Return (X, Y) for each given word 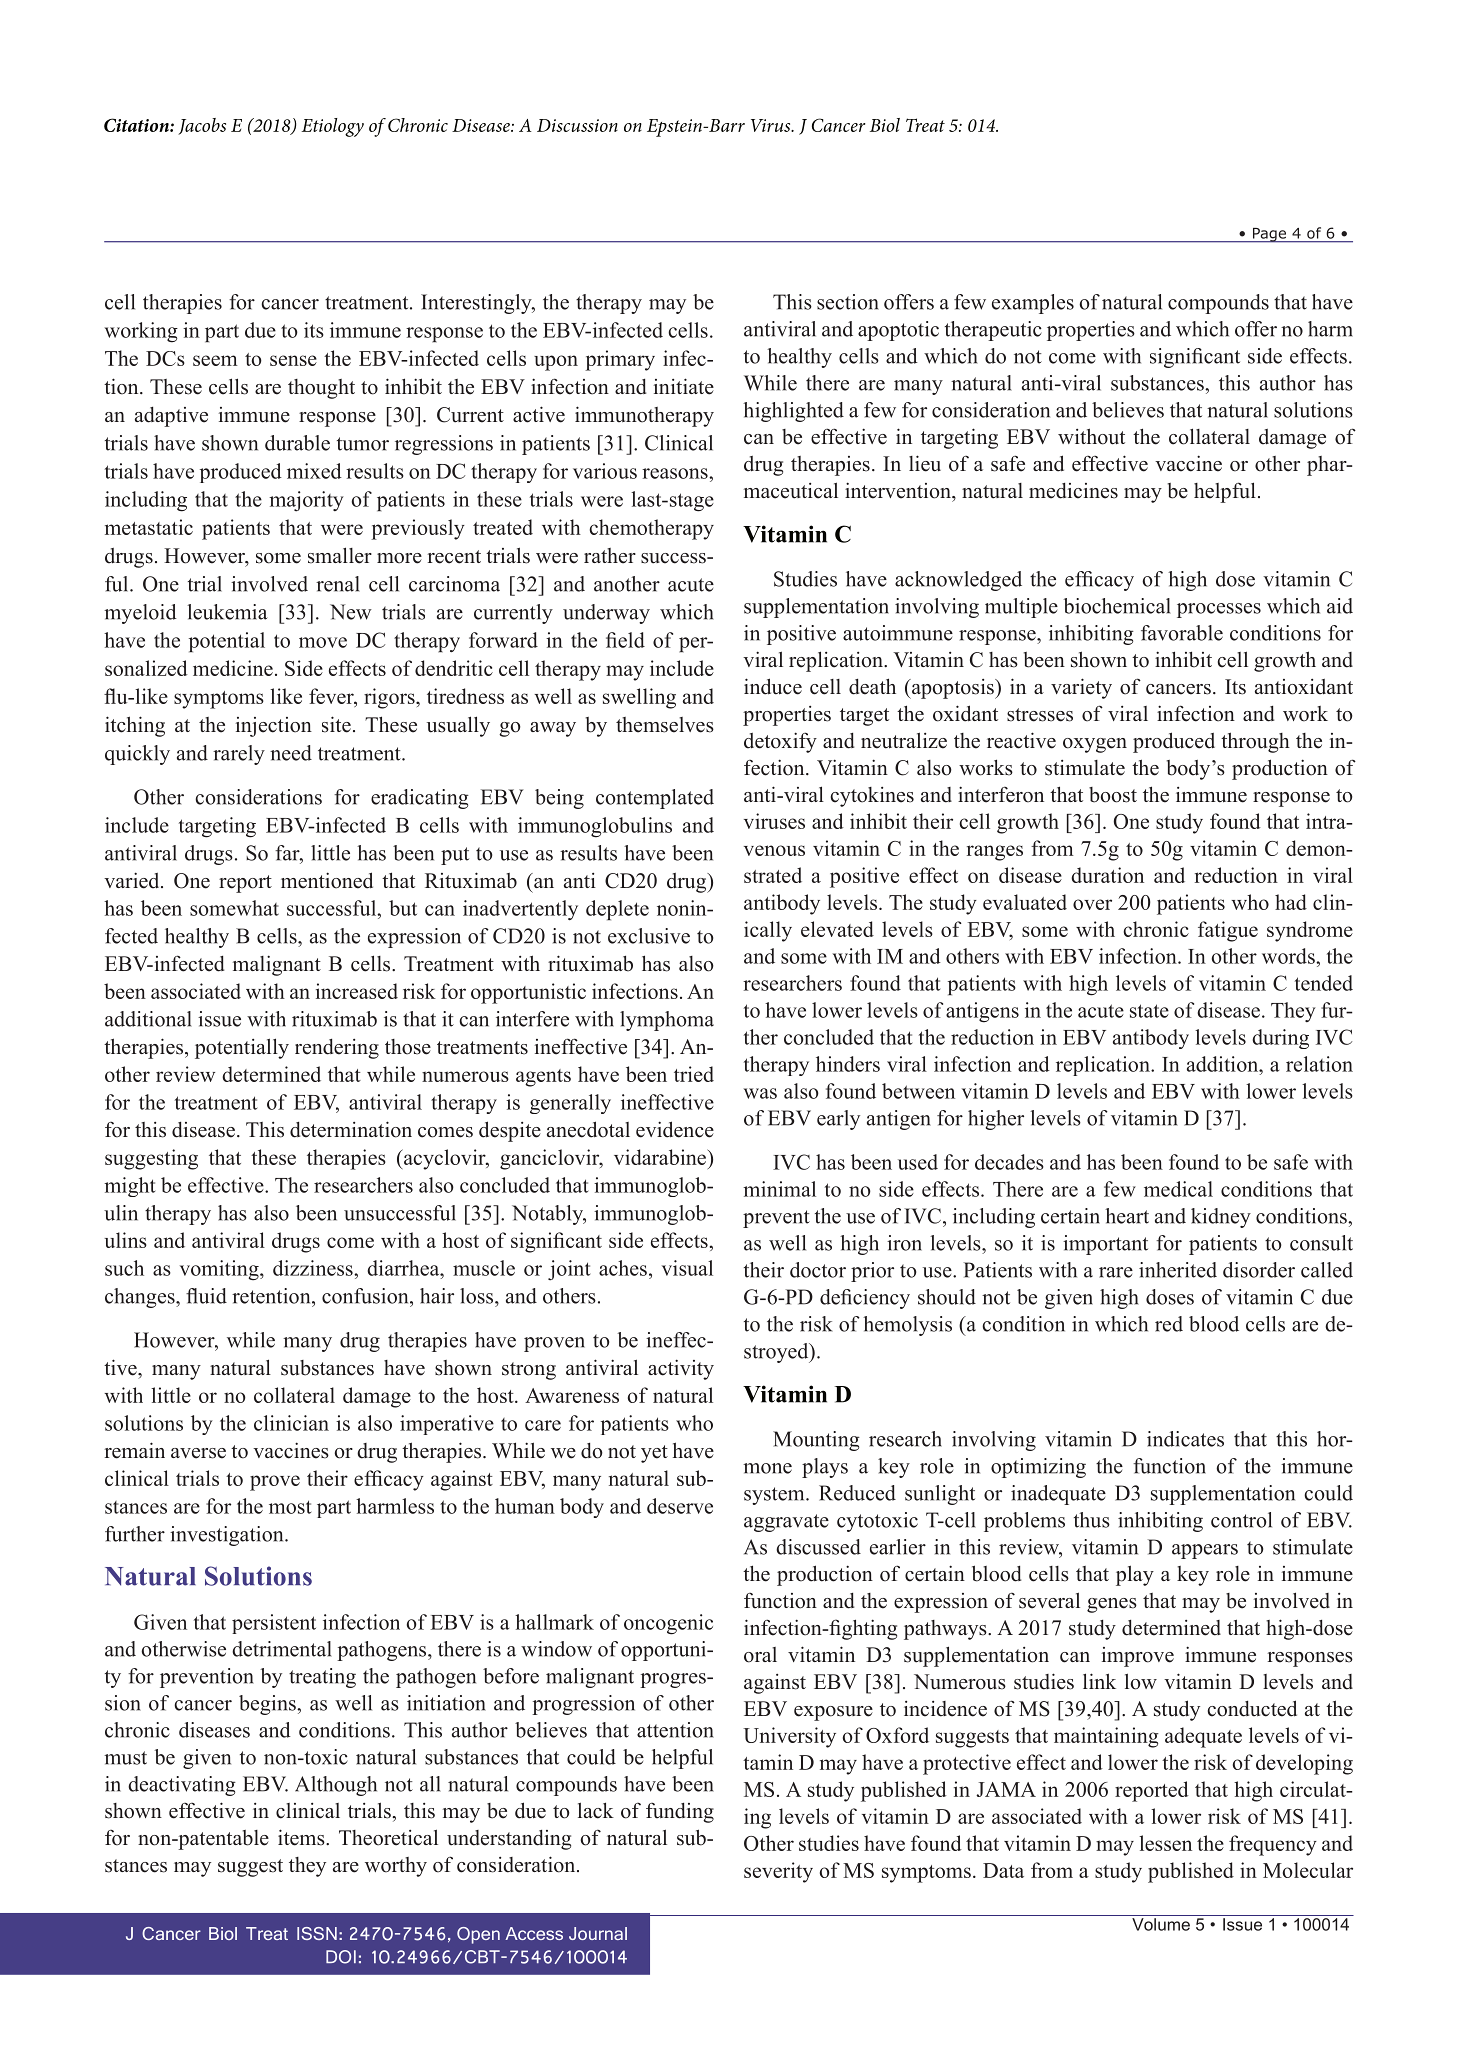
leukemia (227, 612)
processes (1219, 610)
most (290, 1507)
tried (694, 1074)
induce (773, 686)
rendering (337, 1049)
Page (1269, 235)
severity (778, 1872)
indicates (1185, 1439)
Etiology (332, 127)
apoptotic (898, 331)
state (1149, 1011)
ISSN (317, 1933)
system (775, 1496)
